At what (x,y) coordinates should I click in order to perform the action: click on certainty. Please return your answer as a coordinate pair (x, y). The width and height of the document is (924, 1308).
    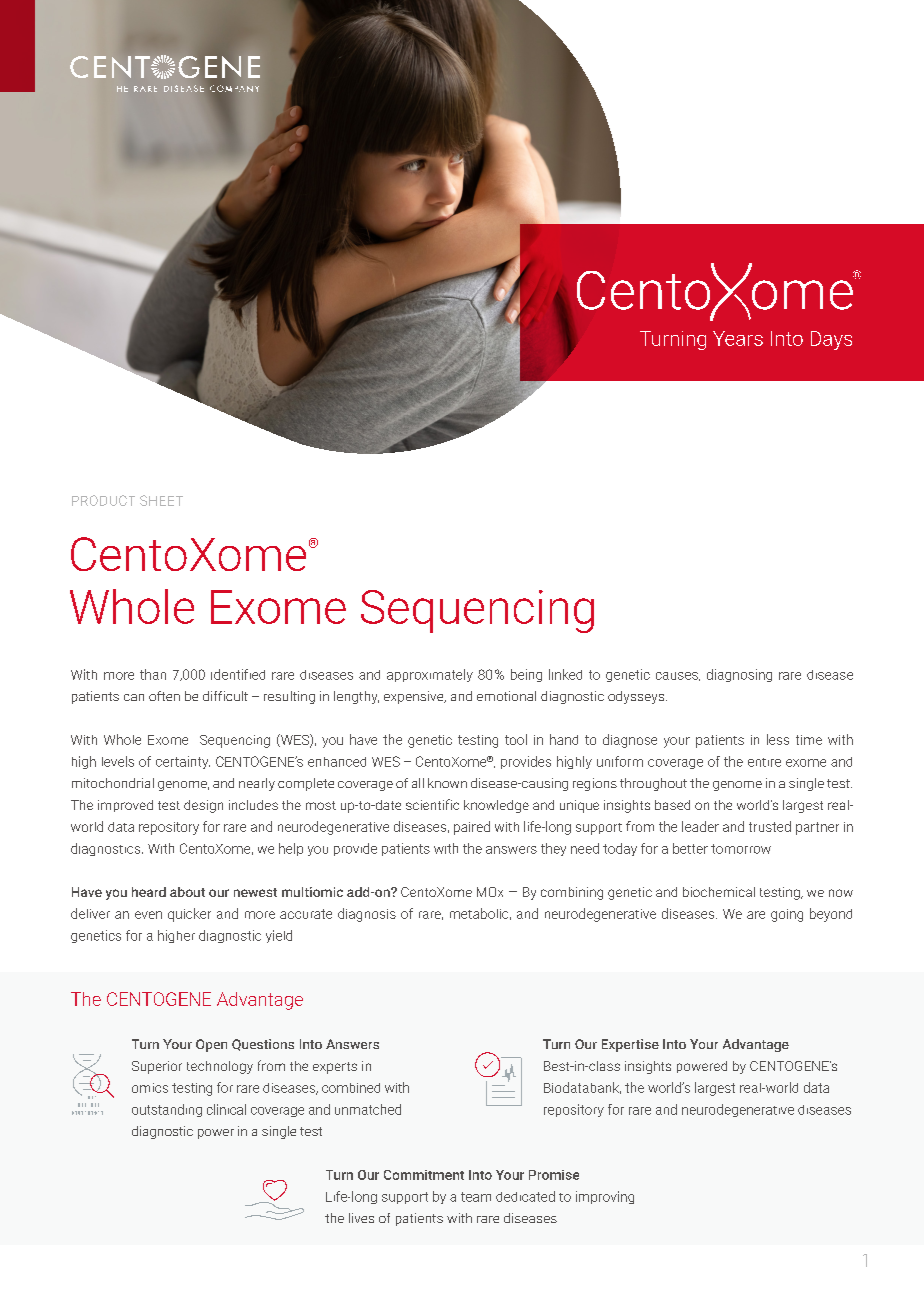
    Looking at the image, I should click on (183, 762).
